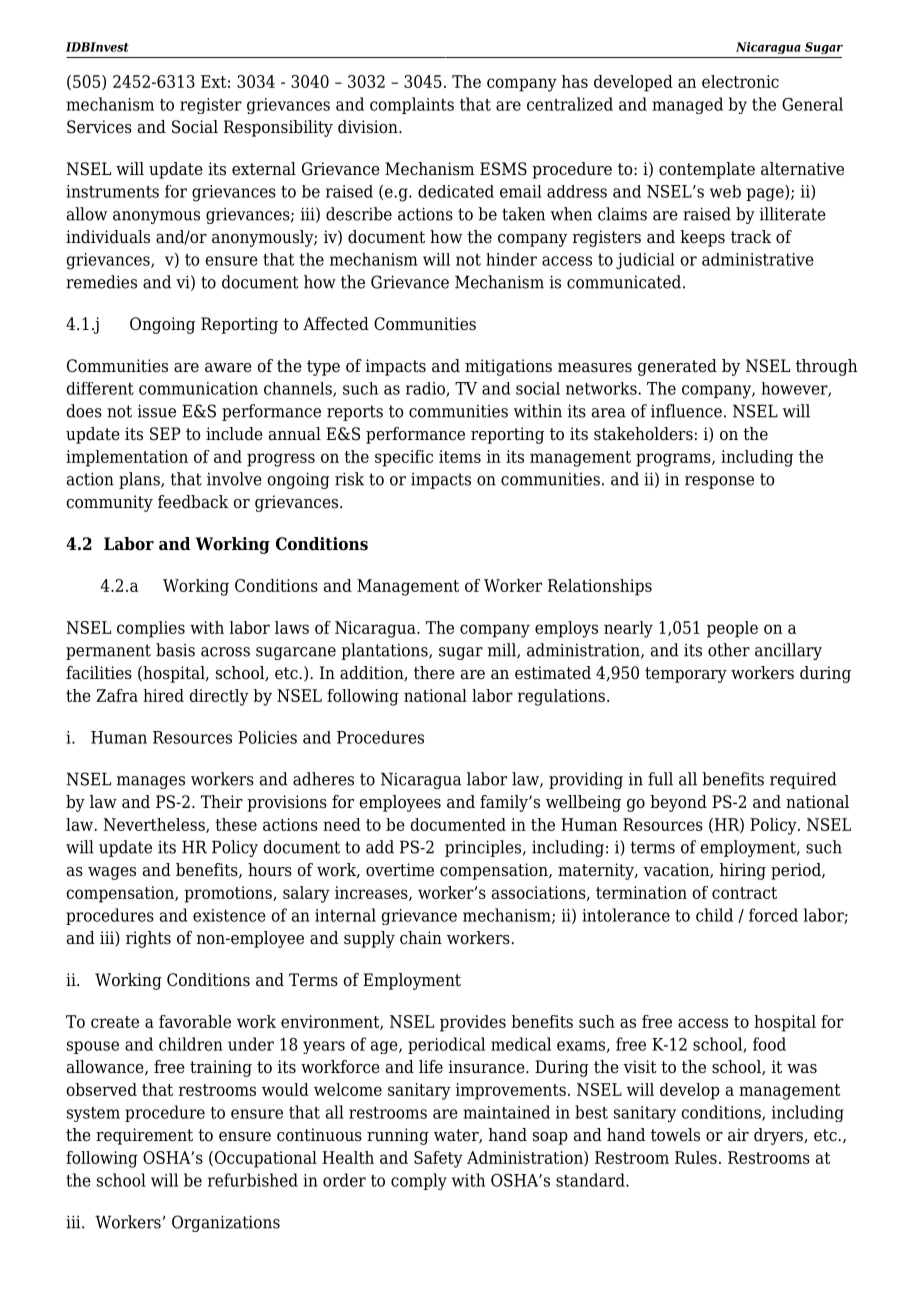 The width and height of the document is (924, 1308). I want to click on influence, so click(686, 411).
